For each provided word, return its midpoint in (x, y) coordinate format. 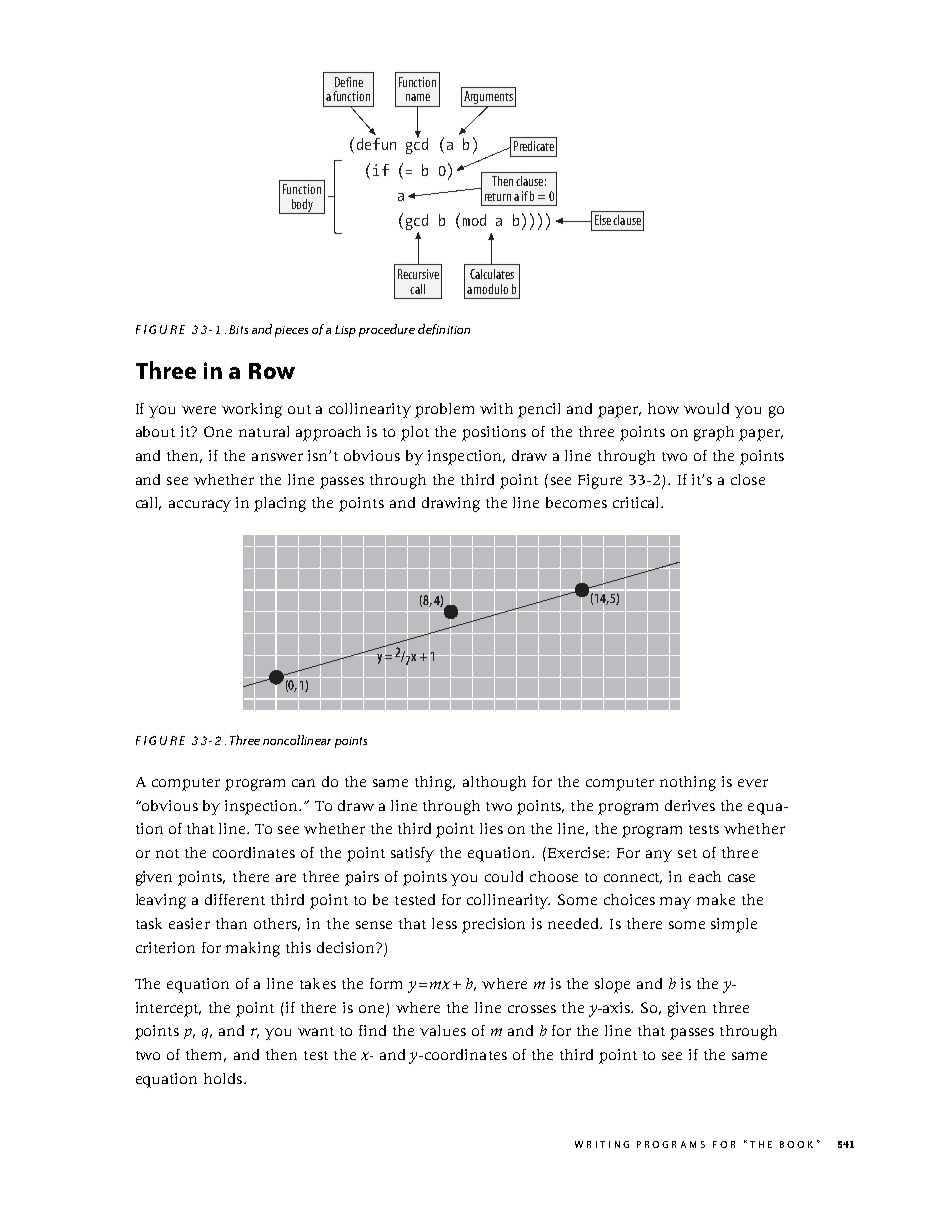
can (303, 783)
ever (753, 783)
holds (223, 1078)
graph (714, 433)
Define (349, 82)
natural (264, 431)
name (418, 97)
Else (603, 220)
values (443, 1030)
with (496, 408)
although (494, 783)
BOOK (796, 1144)
